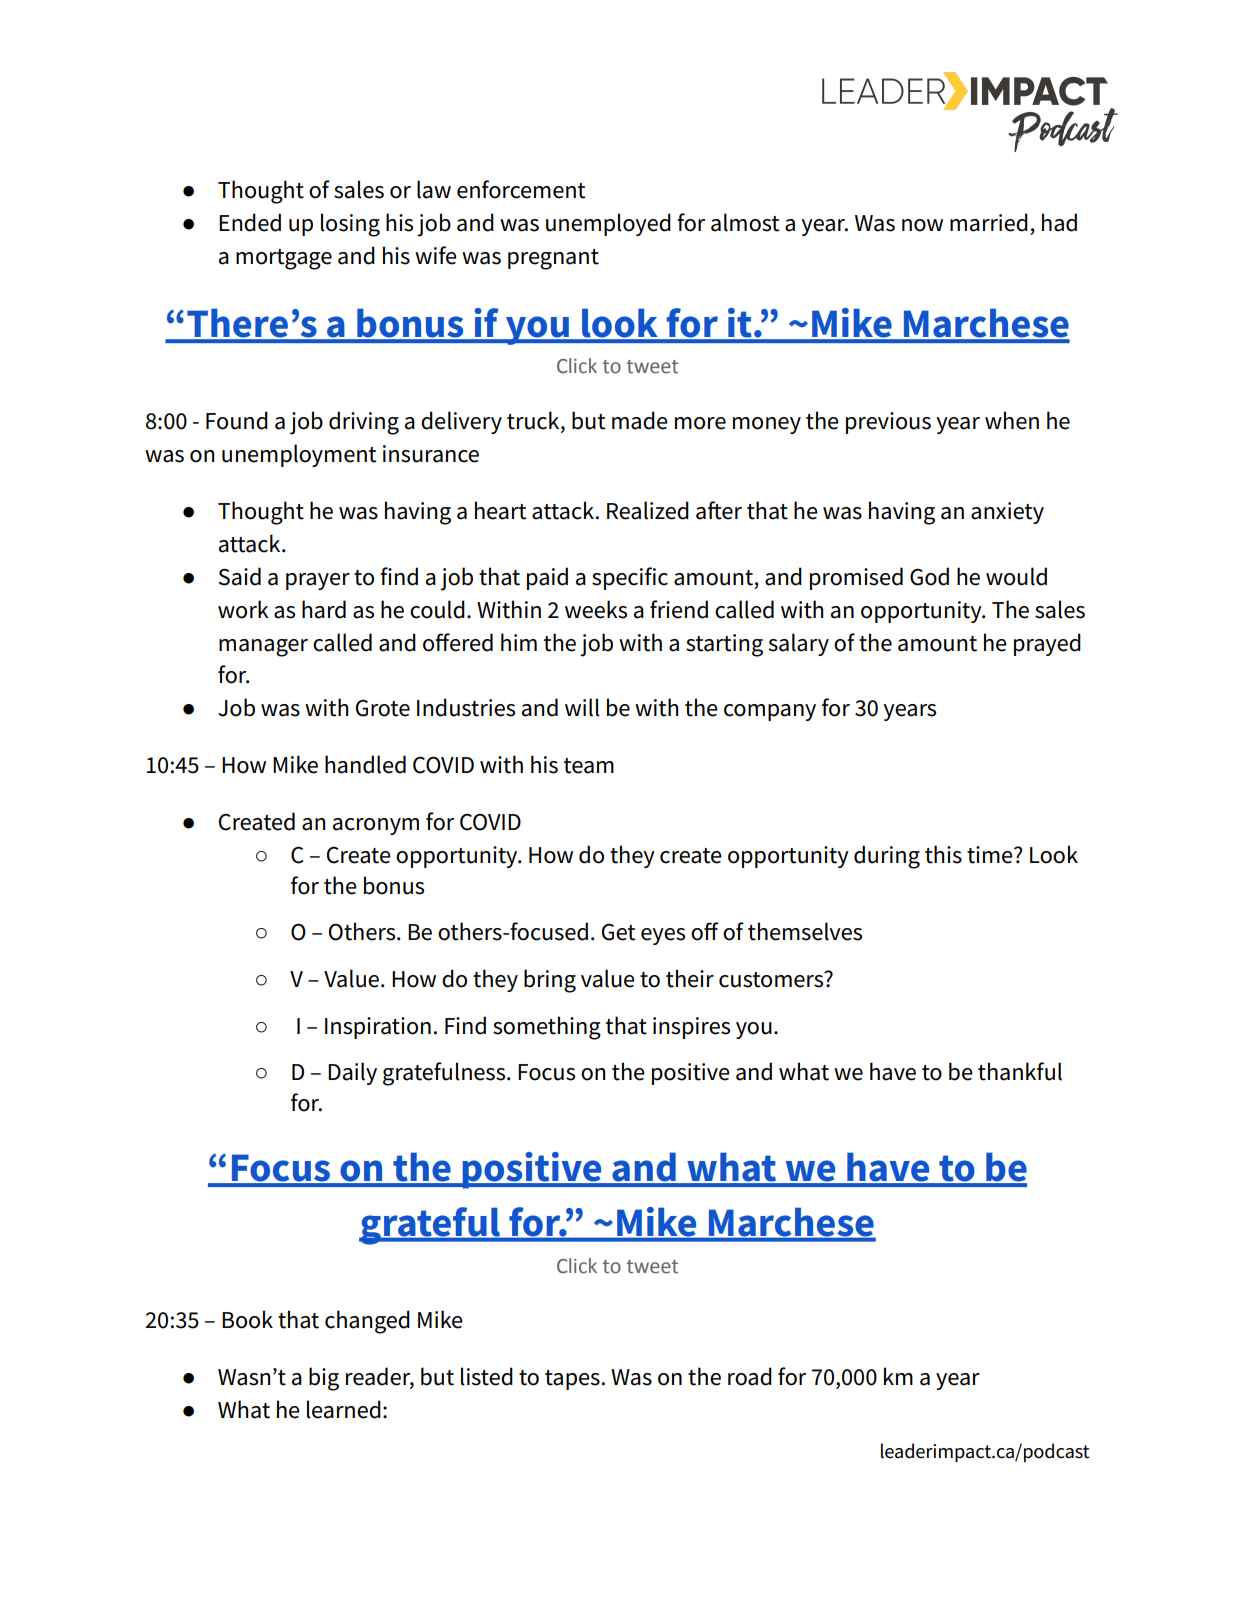 The width and height of the screenshot is (1235, 1599). What do you see at coordinates (989, 222) in the screenshot?
I see `married` at bounding box center [989, 222].
